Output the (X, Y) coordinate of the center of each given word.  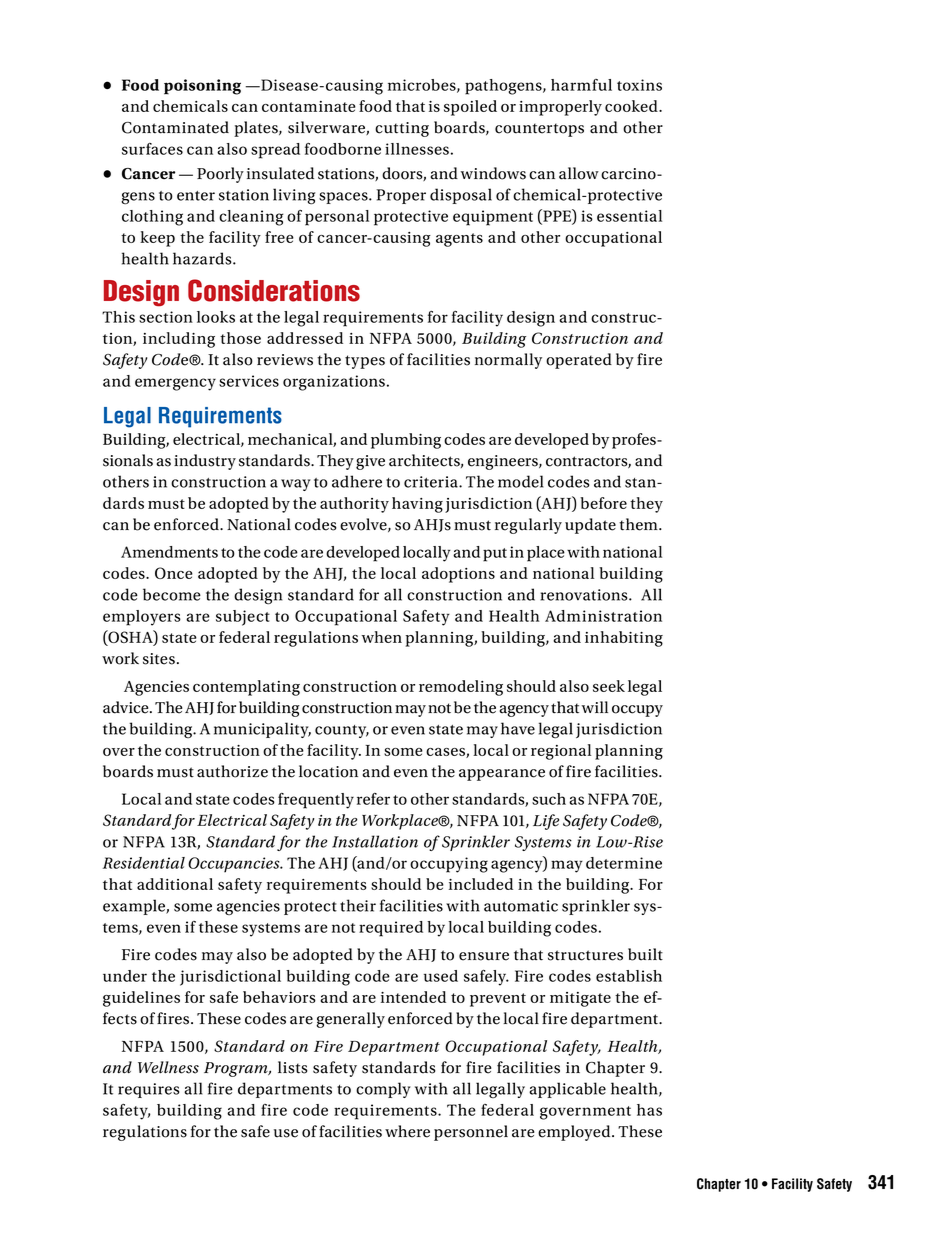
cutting (402, 129)
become (172, 594)
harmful (581, 85)
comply (383, 1090)
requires (148, 1090)
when (381, 637)
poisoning (202, 87)
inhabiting (624, 639)
